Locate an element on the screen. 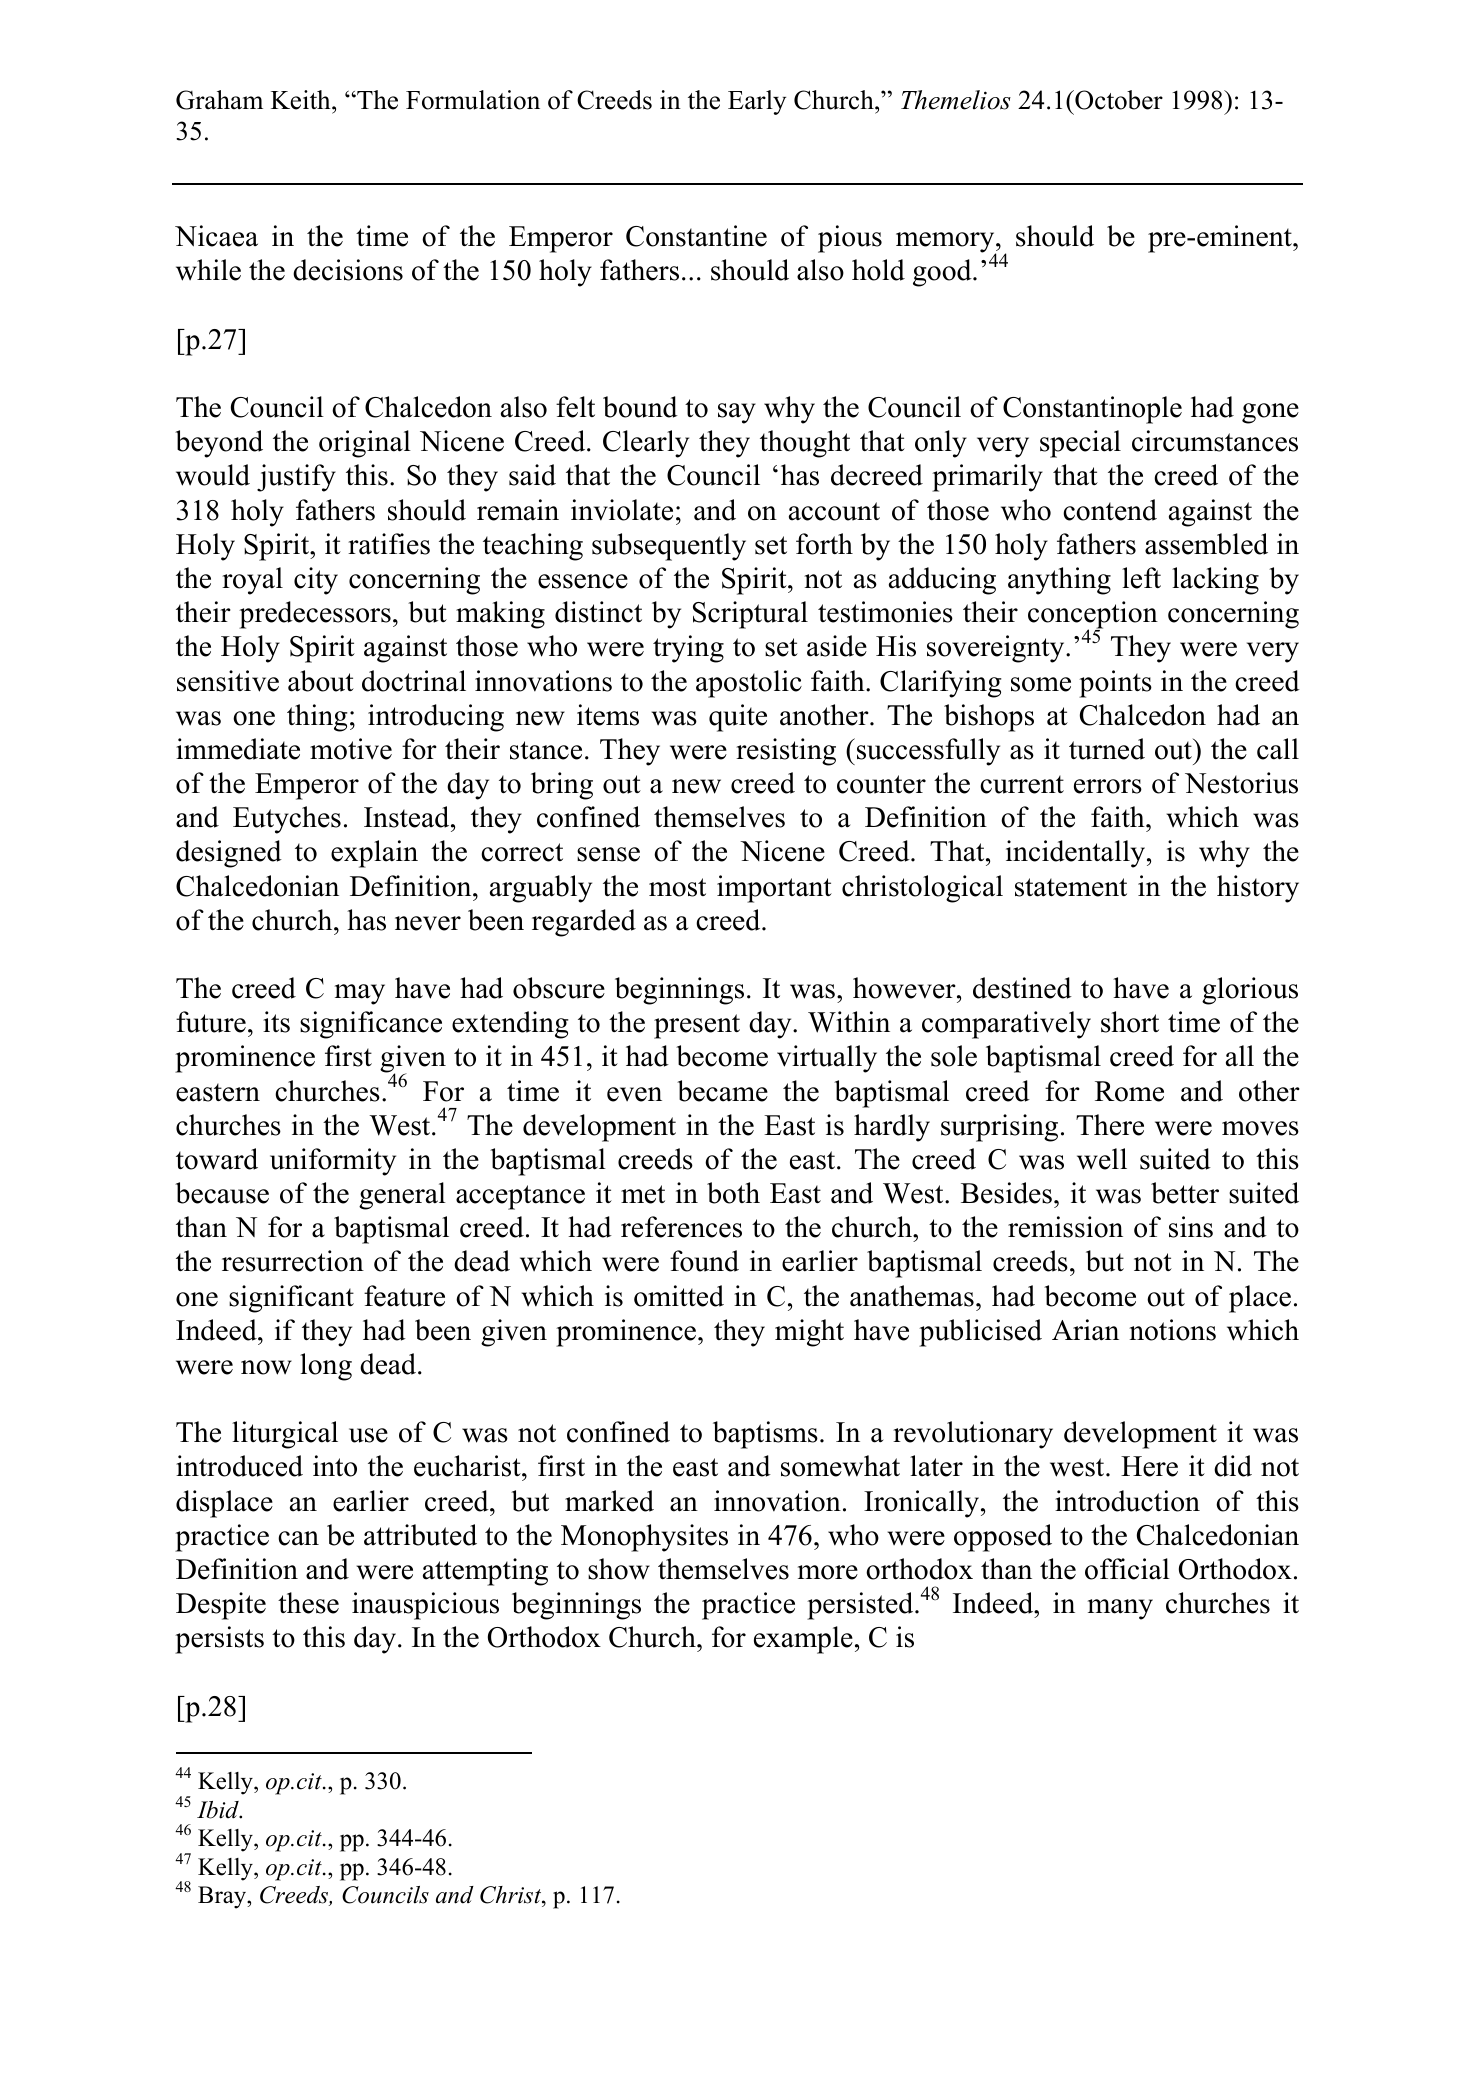  motive is located at coordinates (351, 749).
